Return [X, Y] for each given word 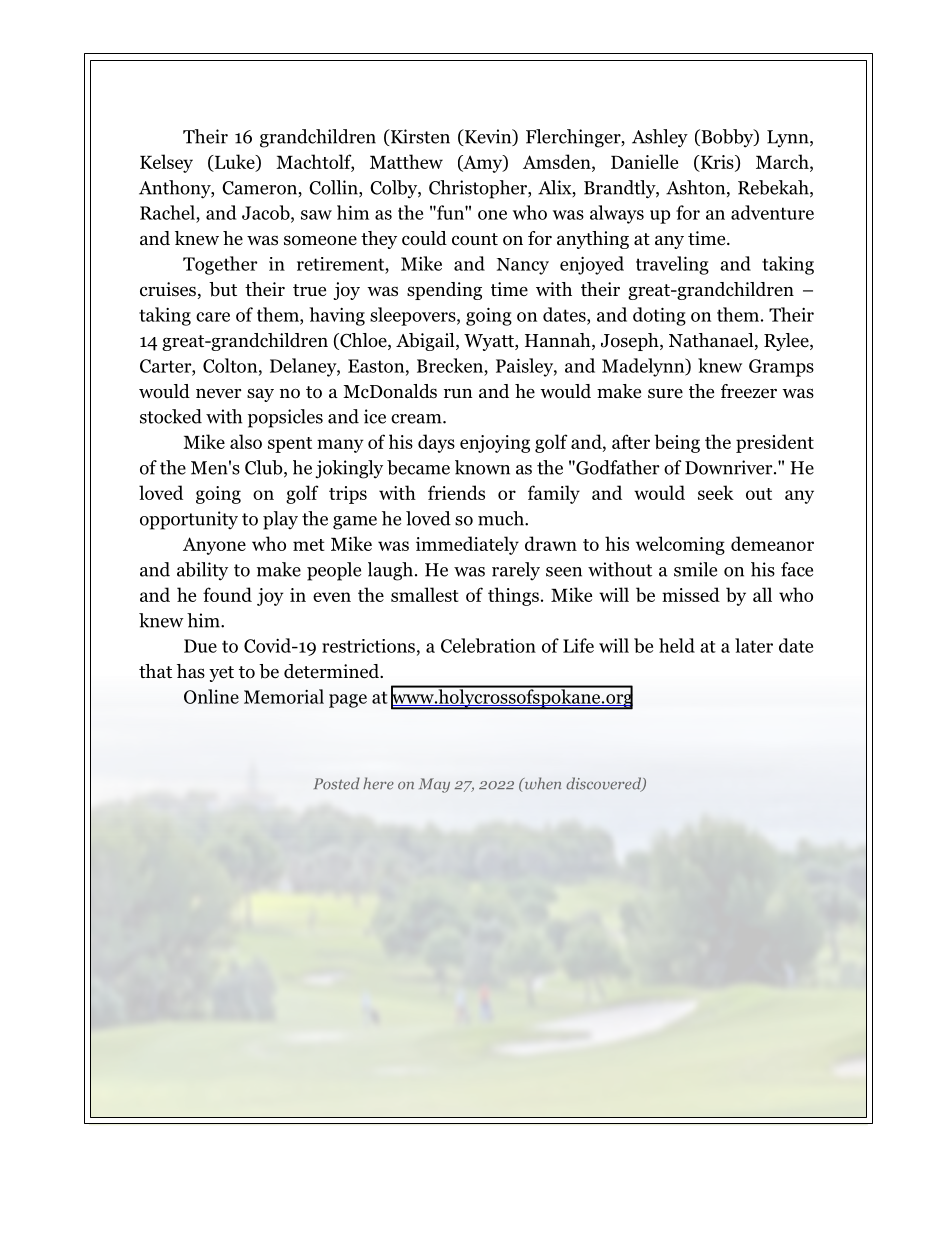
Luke [234, 162]
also [246, 441]
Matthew [406, 161]
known [482, 467]
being [677, 443]
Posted [337, 783]
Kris [717, 163]
